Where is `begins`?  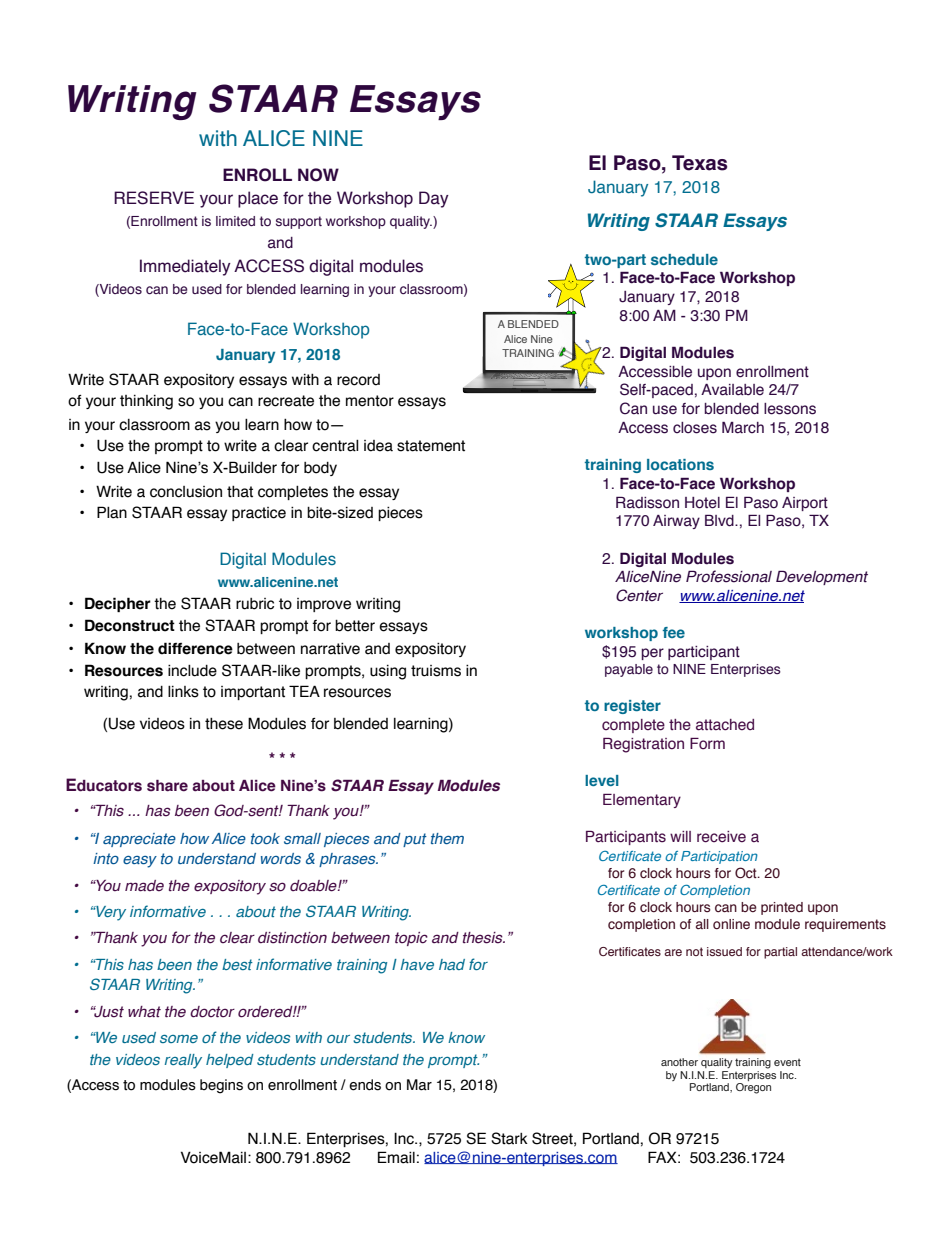 begins is located at coordinates (221, 1086).
